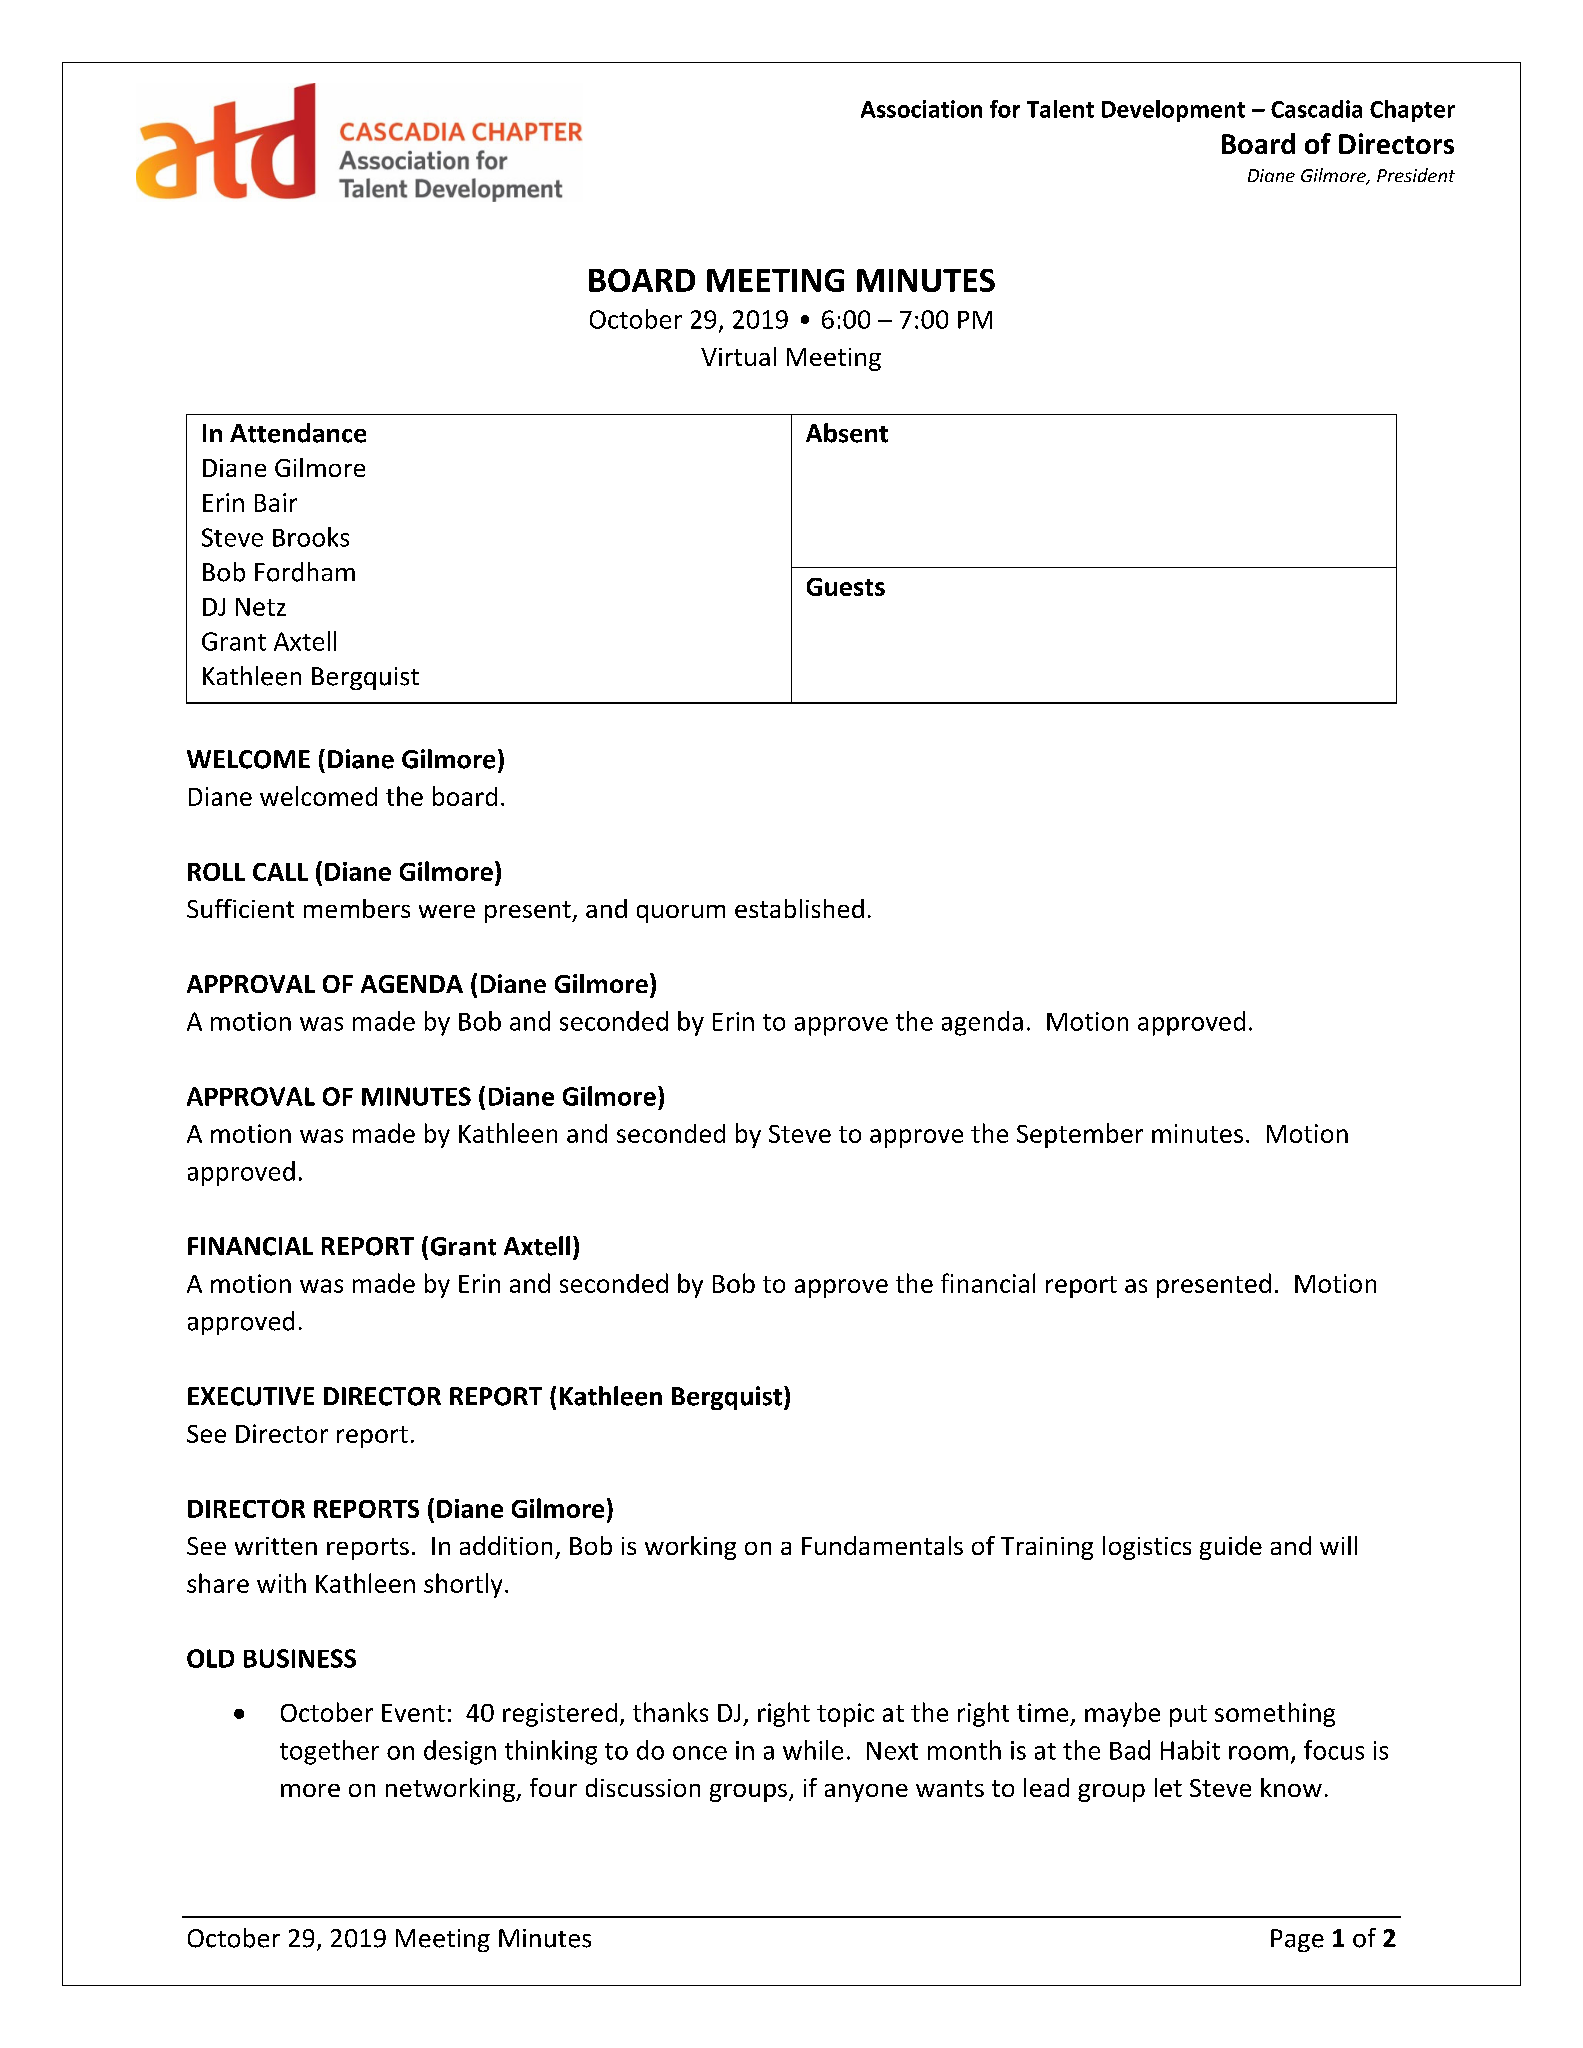  What do you see at coordinates (882, 1545) in the document?
I see `Fundamentals` at bounding box center [882, 1545].
